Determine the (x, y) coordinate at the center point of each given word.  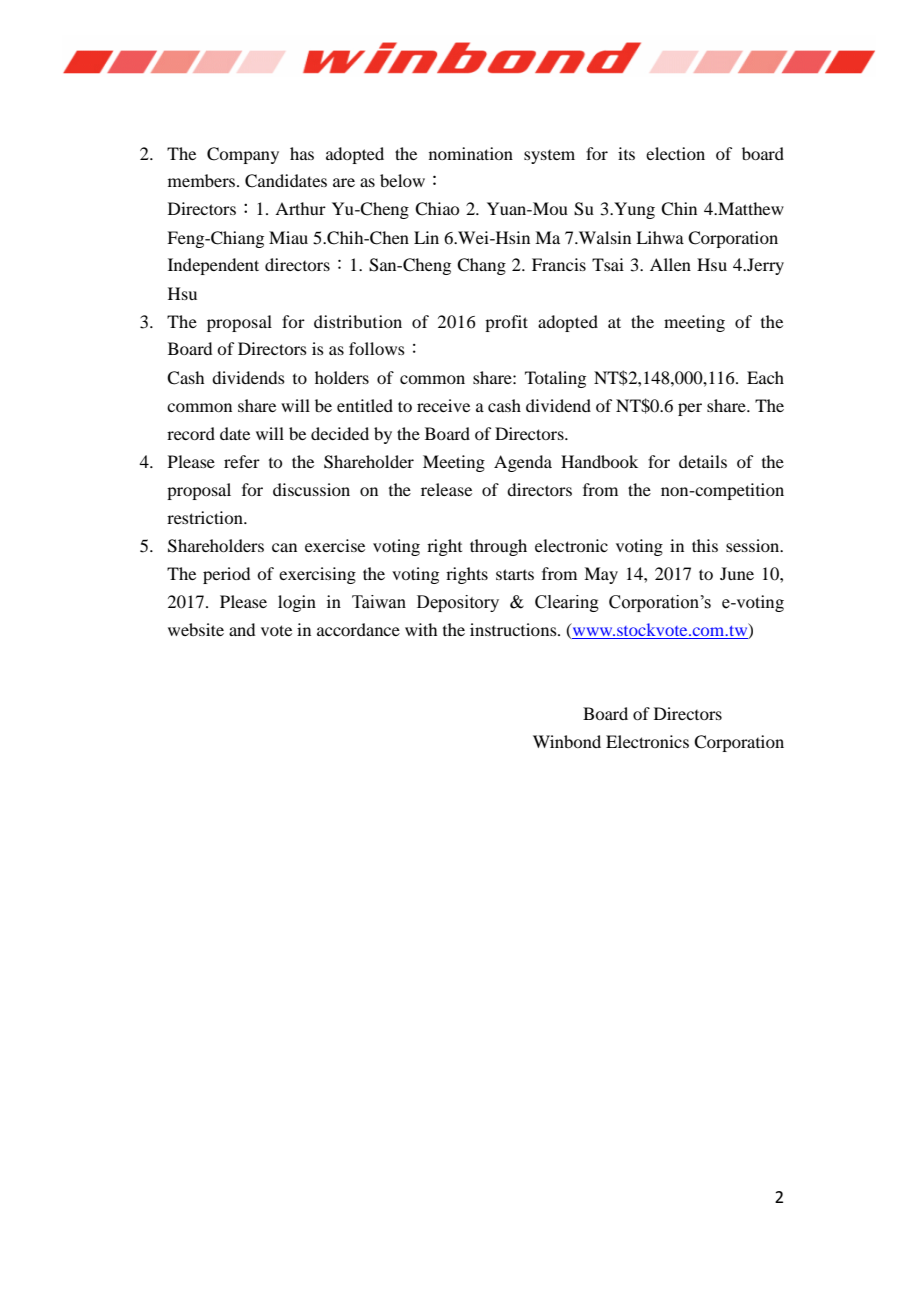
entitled (365, 405)
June (737, 573)
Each (765, 377)
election (675, 153)
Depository (458, 603)
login (297, 603)
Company (243, 155)
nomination (471, 153)
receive (443, 405)
